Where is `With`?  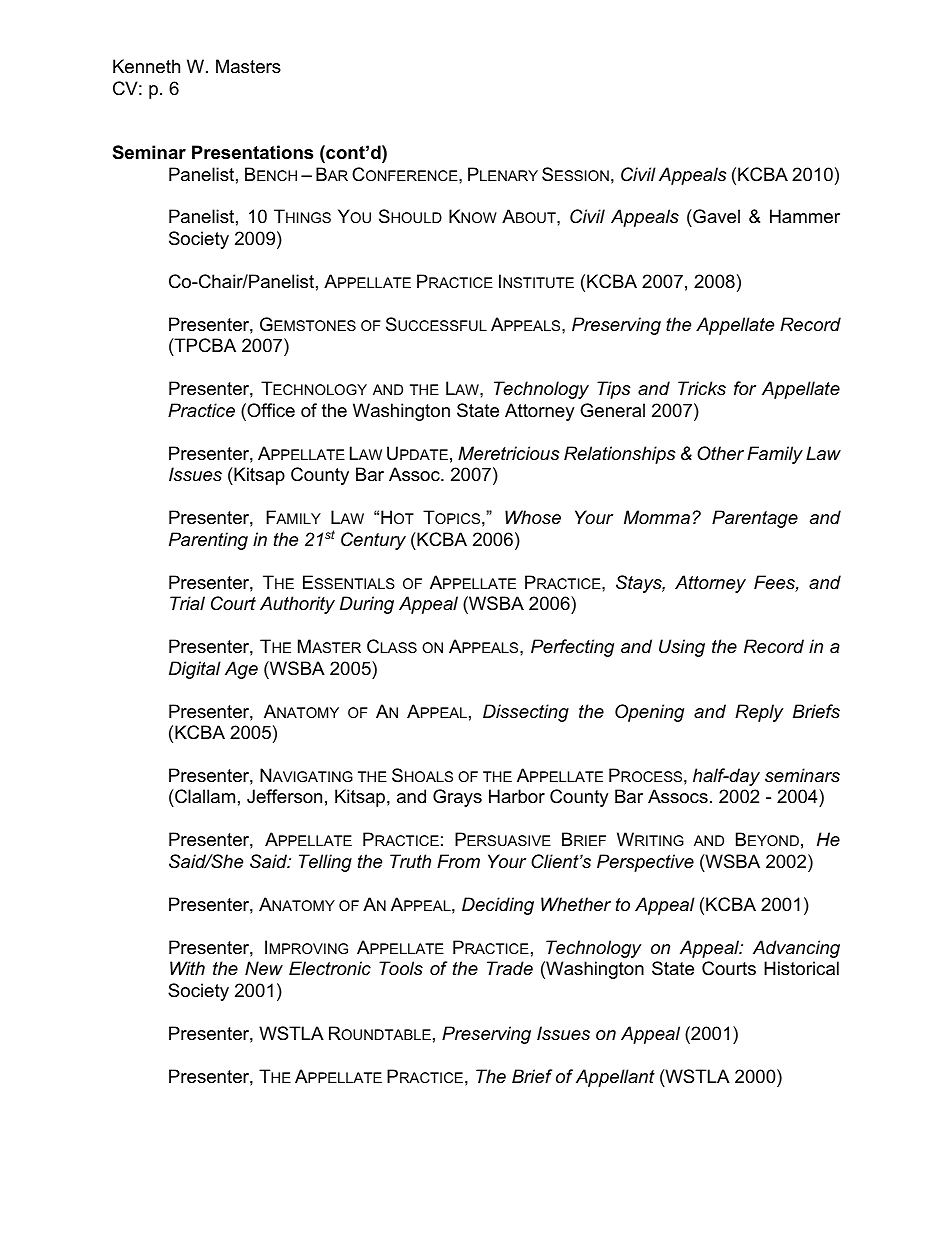
With is located at coordinates (187, 968).
